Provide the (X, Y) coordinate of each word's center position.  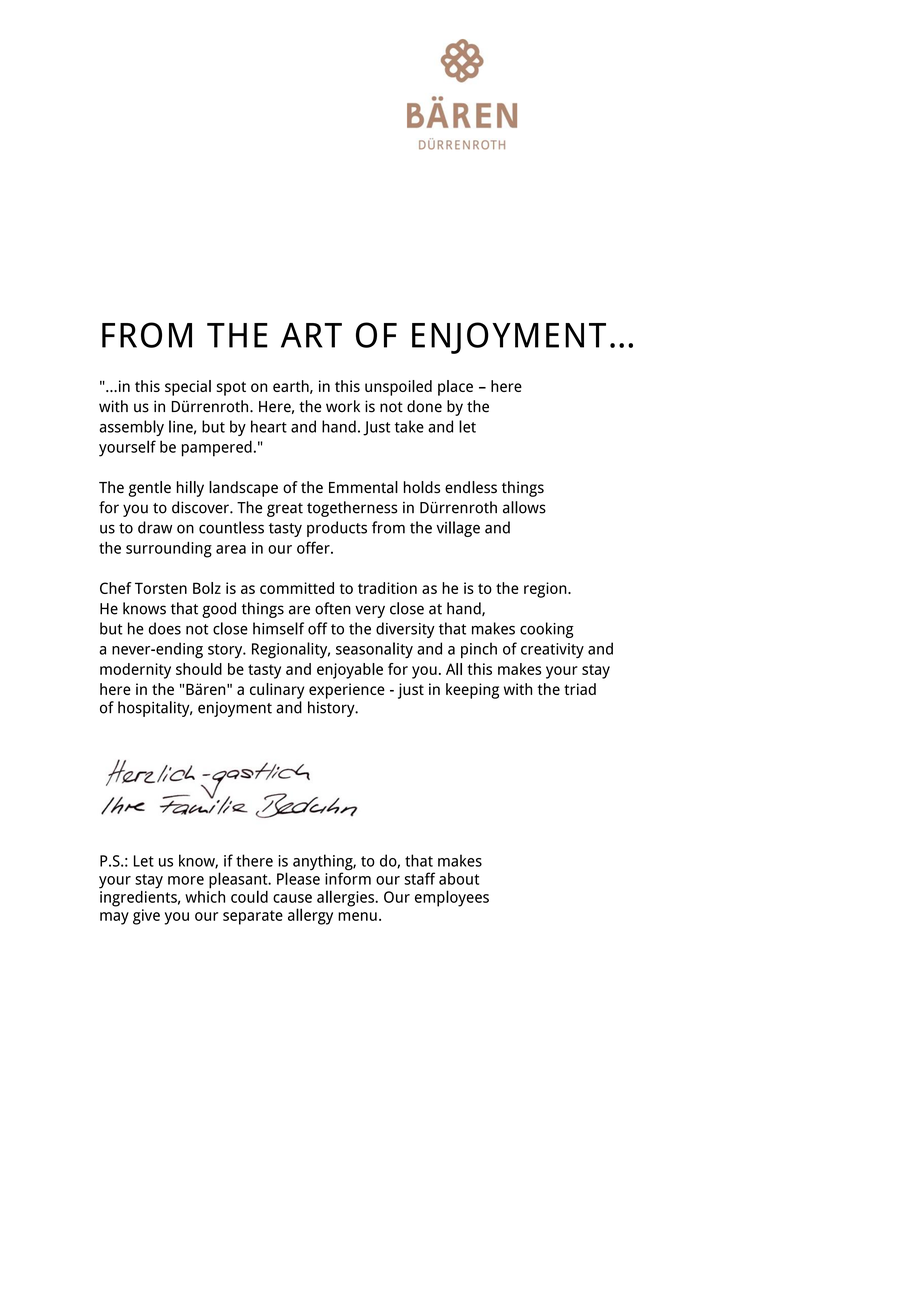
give (146, 917)
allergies (346, 898)
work (343, 406)
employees (452, 898)
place (455, 388)
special (188, 388)
